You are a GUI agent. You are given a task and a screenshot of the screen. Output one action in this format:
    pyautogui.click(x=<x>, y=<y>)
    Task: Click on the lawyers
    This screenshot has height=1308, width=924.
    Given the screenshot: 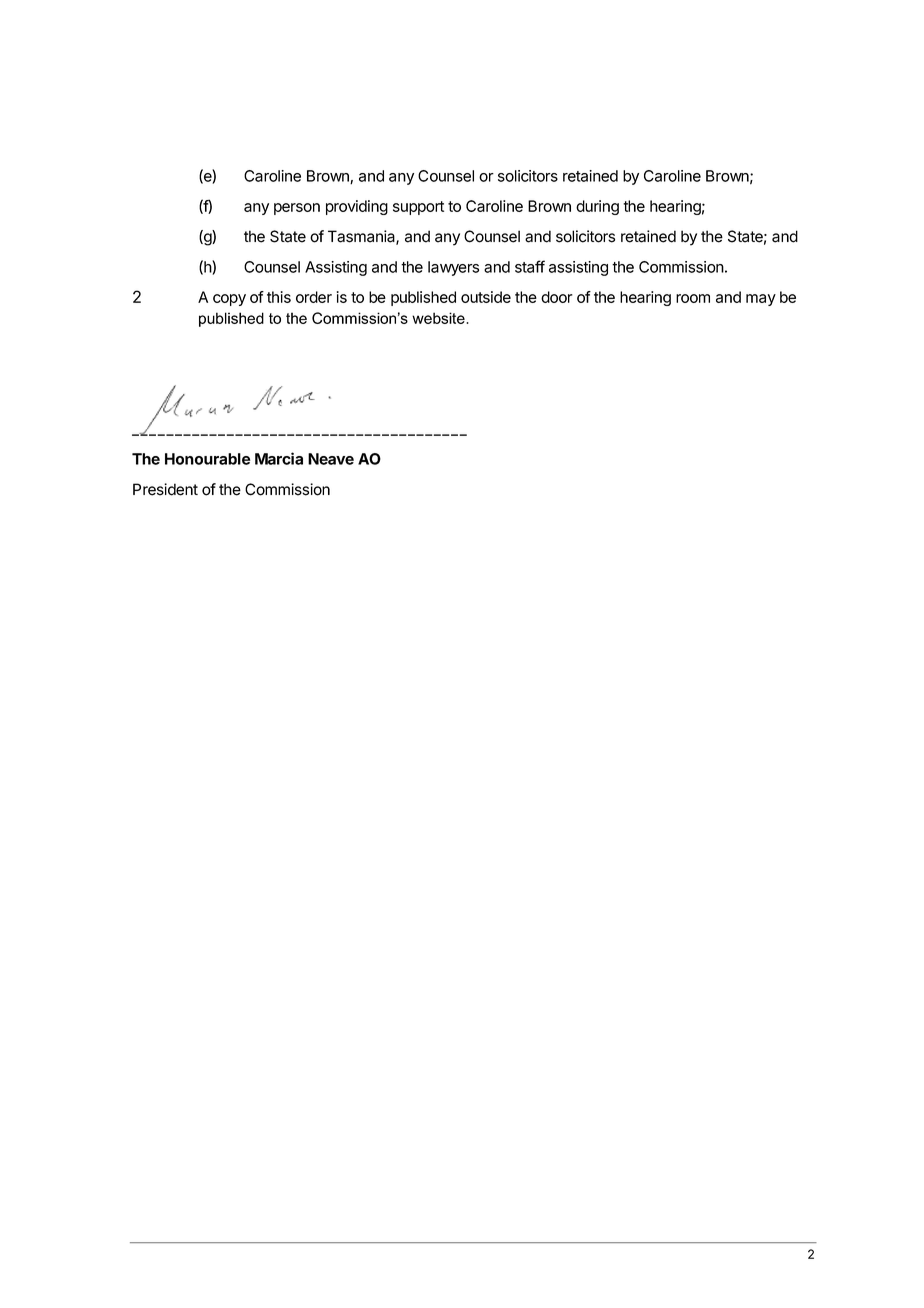 What is the action you would take?
    pyautogui.click(x=453, y=268)
